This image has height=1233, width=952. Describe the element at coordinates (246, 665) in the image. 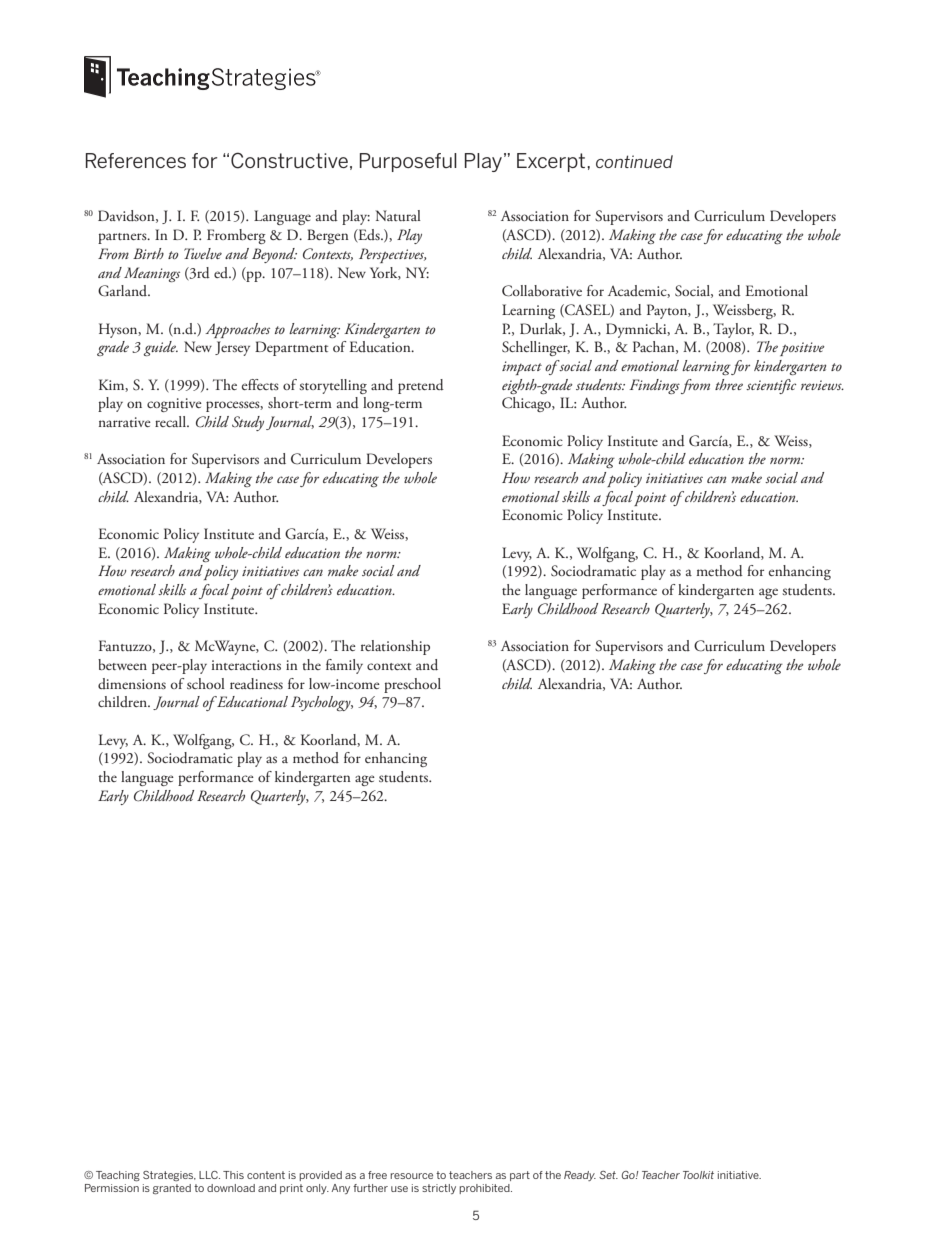

I see `interactions` at that location.
